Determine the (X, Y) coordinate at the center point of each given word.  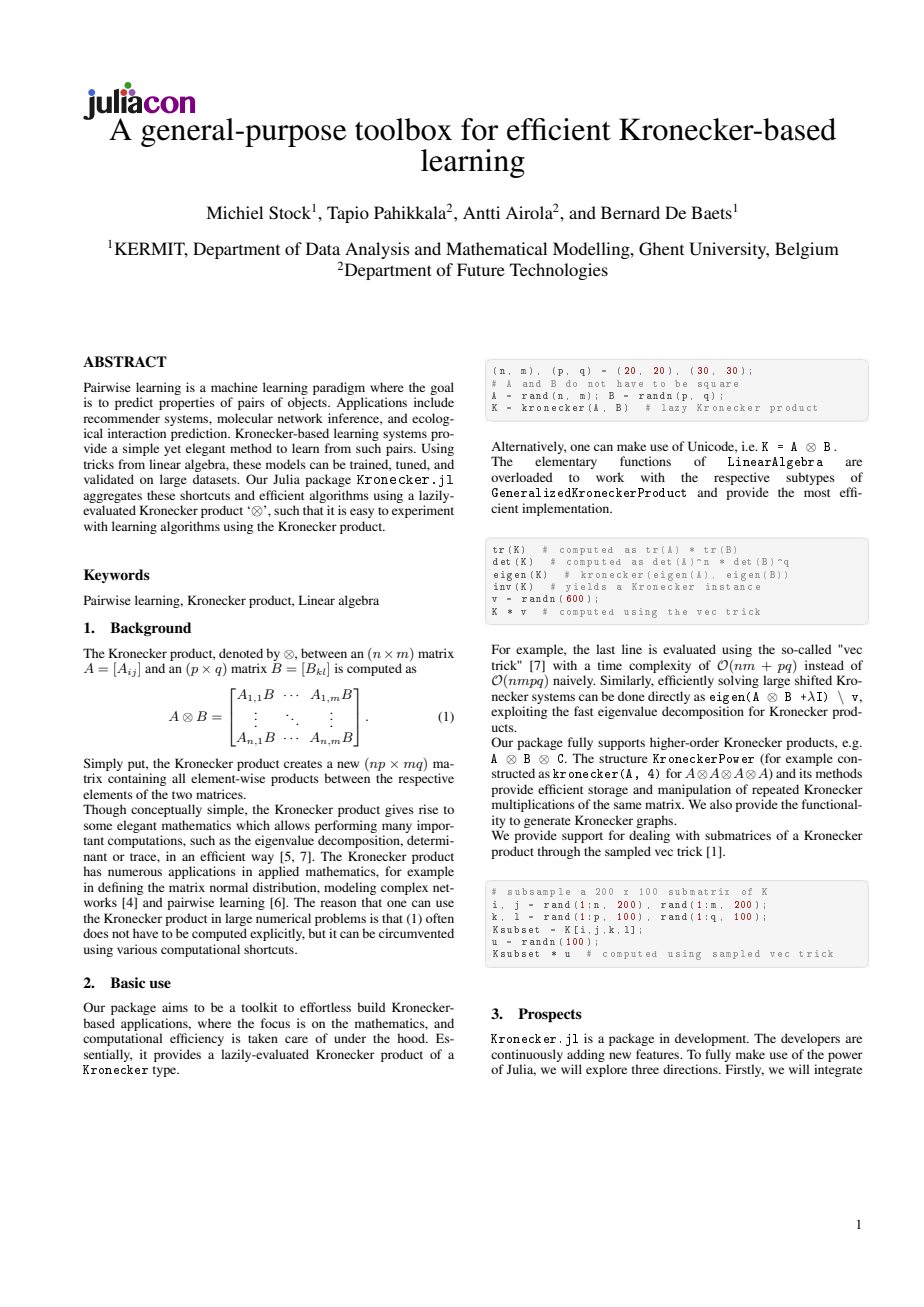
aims (175, 1007)
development (712, 1039)
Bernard (630, 212)
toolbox (403, 129)
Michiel (234, 212)
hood (412, 1038)
